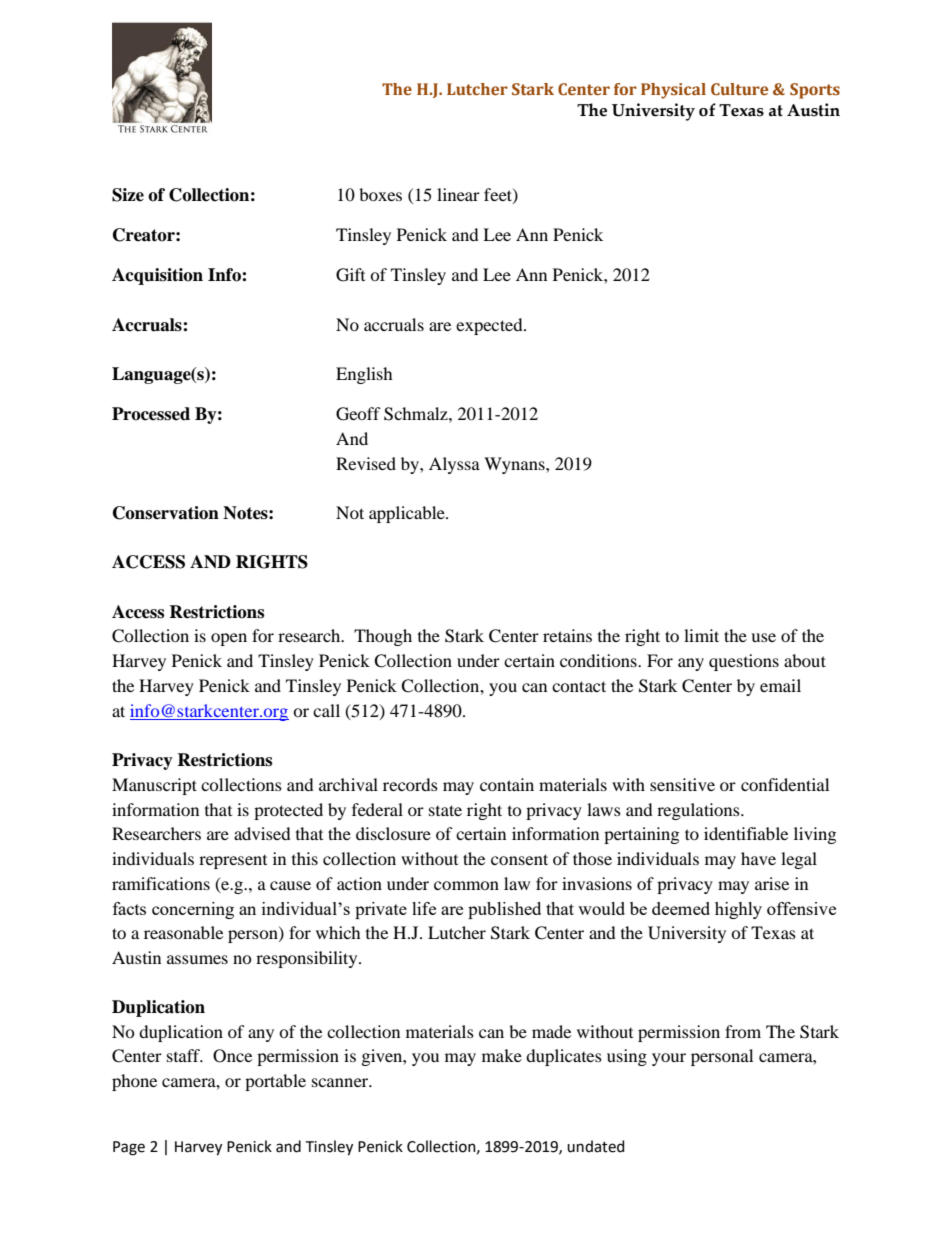 The height and width of the screenshot is (1233, 952). What do you see at coordinates (502, 1055) in the screenshot?
I see `make` at bounding box center [502, 1055].
